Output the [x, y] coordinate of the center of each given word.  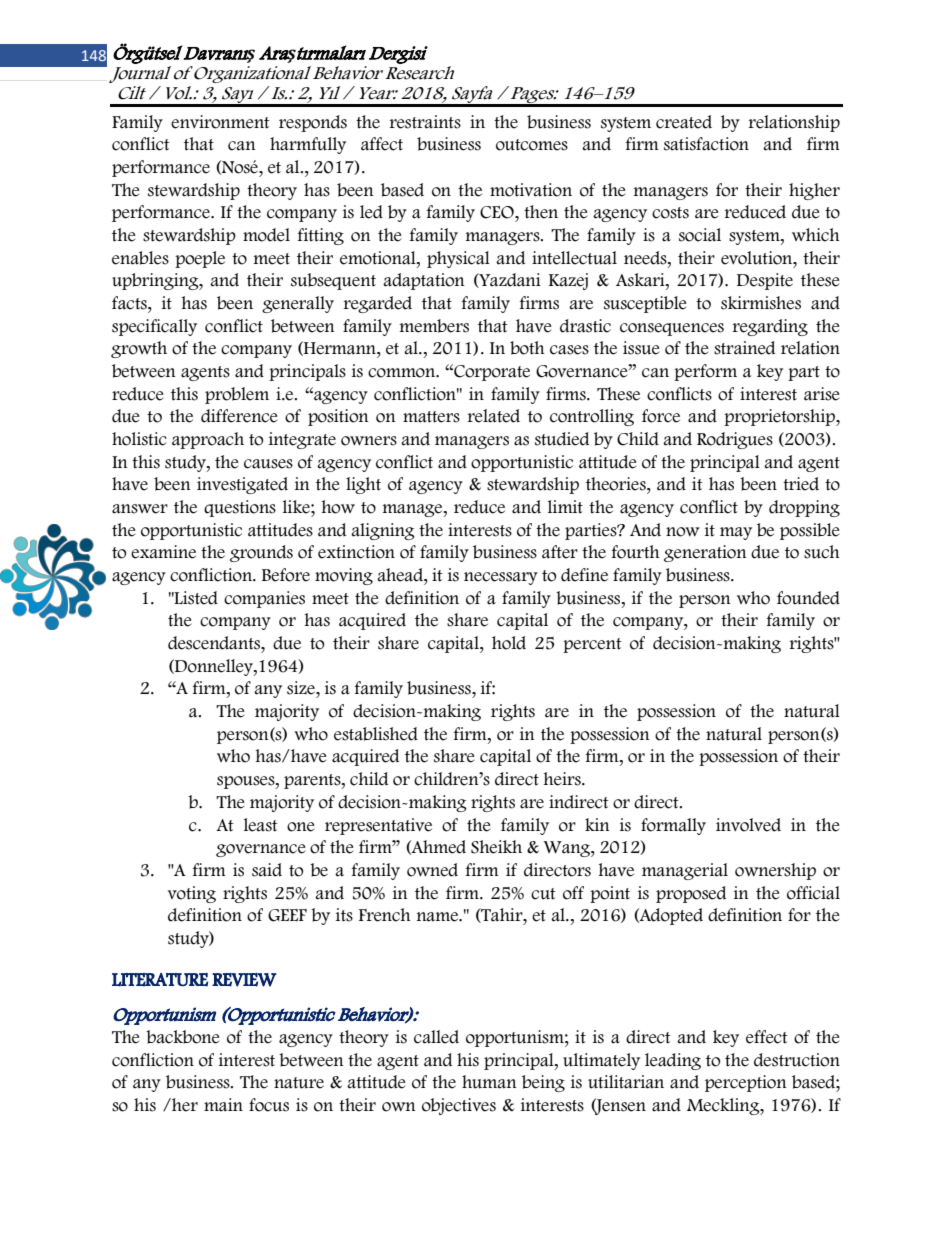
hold [509, 643]
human [489, 1082]
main [223, 1105]
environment [220, 122]
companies [264, 599]
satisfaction [706, 144]
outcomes [532, 145]
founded [808, 598]
